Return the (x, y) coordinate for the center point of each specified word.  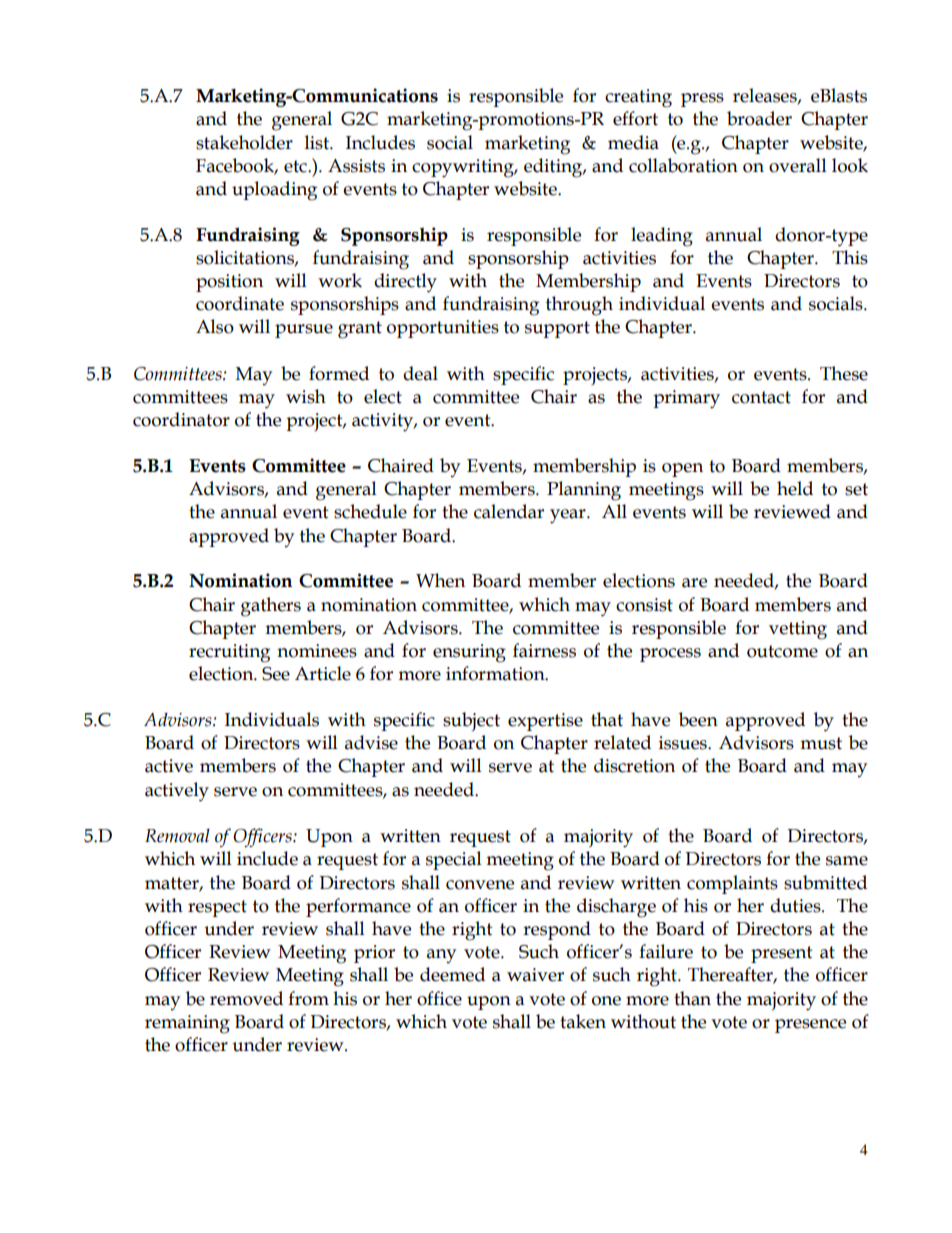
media (633, 142)
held (795, 488)
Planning (584, 491)
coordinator (181, 419)
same (847, 861)
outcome (782, 651)
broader (759, 118)
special (454, 860)
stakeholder (244, 142)
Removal (177, 835)
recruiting (229, 653)
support (557, 329)
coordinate (240, 303)
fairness (544, 650)
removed (246, 998)
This (850, 257)
